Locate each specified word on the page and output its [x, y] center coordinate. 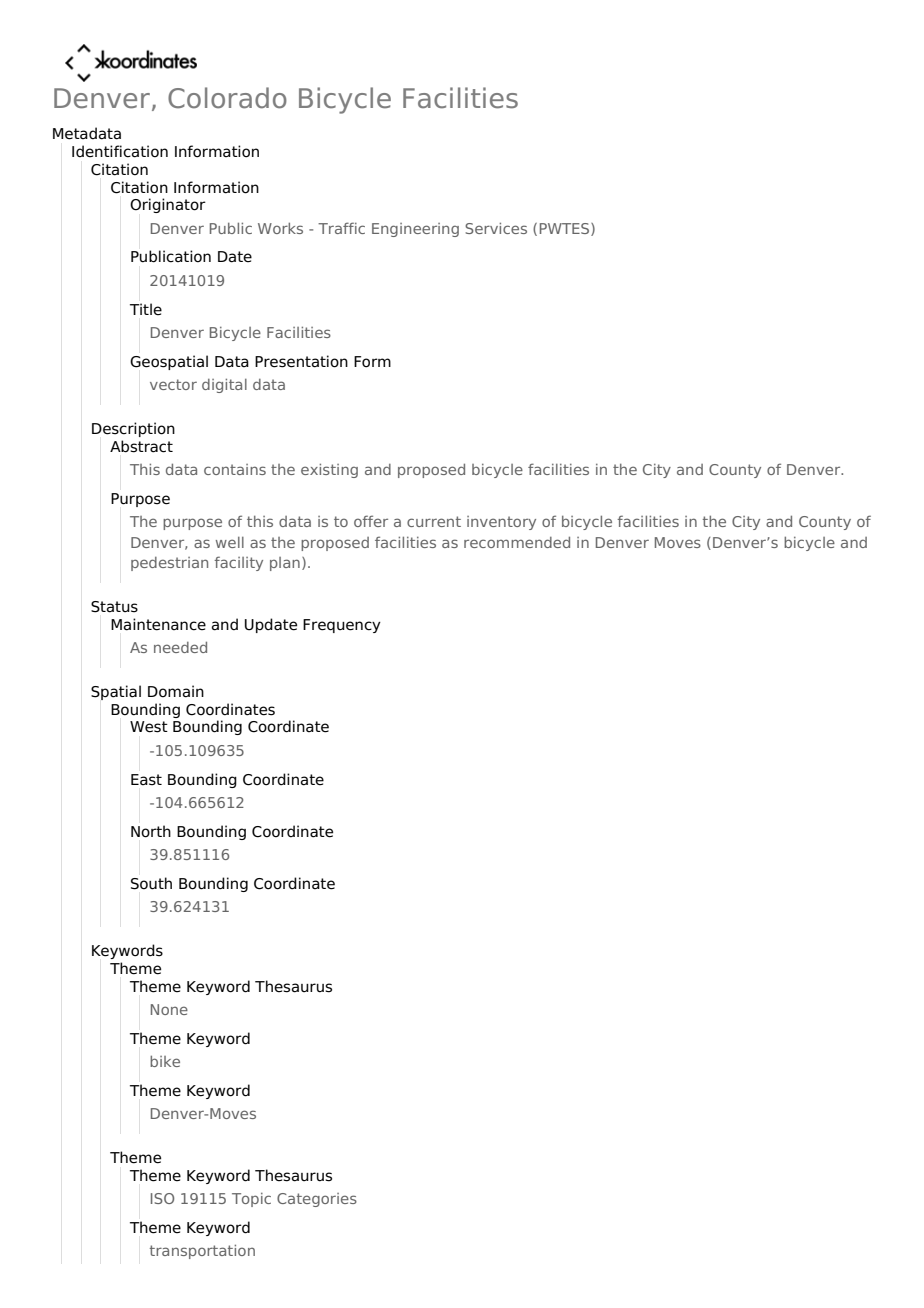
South [151, 883]
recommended [517, 542]
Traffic [341, 228]
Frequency [342, 626]
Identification [120, 151]
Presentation [301, 361]
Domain [176, 691]
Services [496, 228]
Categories [317, 1200]
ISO [162, 1198]
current [434, 521]
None [169, 1009]
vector [173, 384]
